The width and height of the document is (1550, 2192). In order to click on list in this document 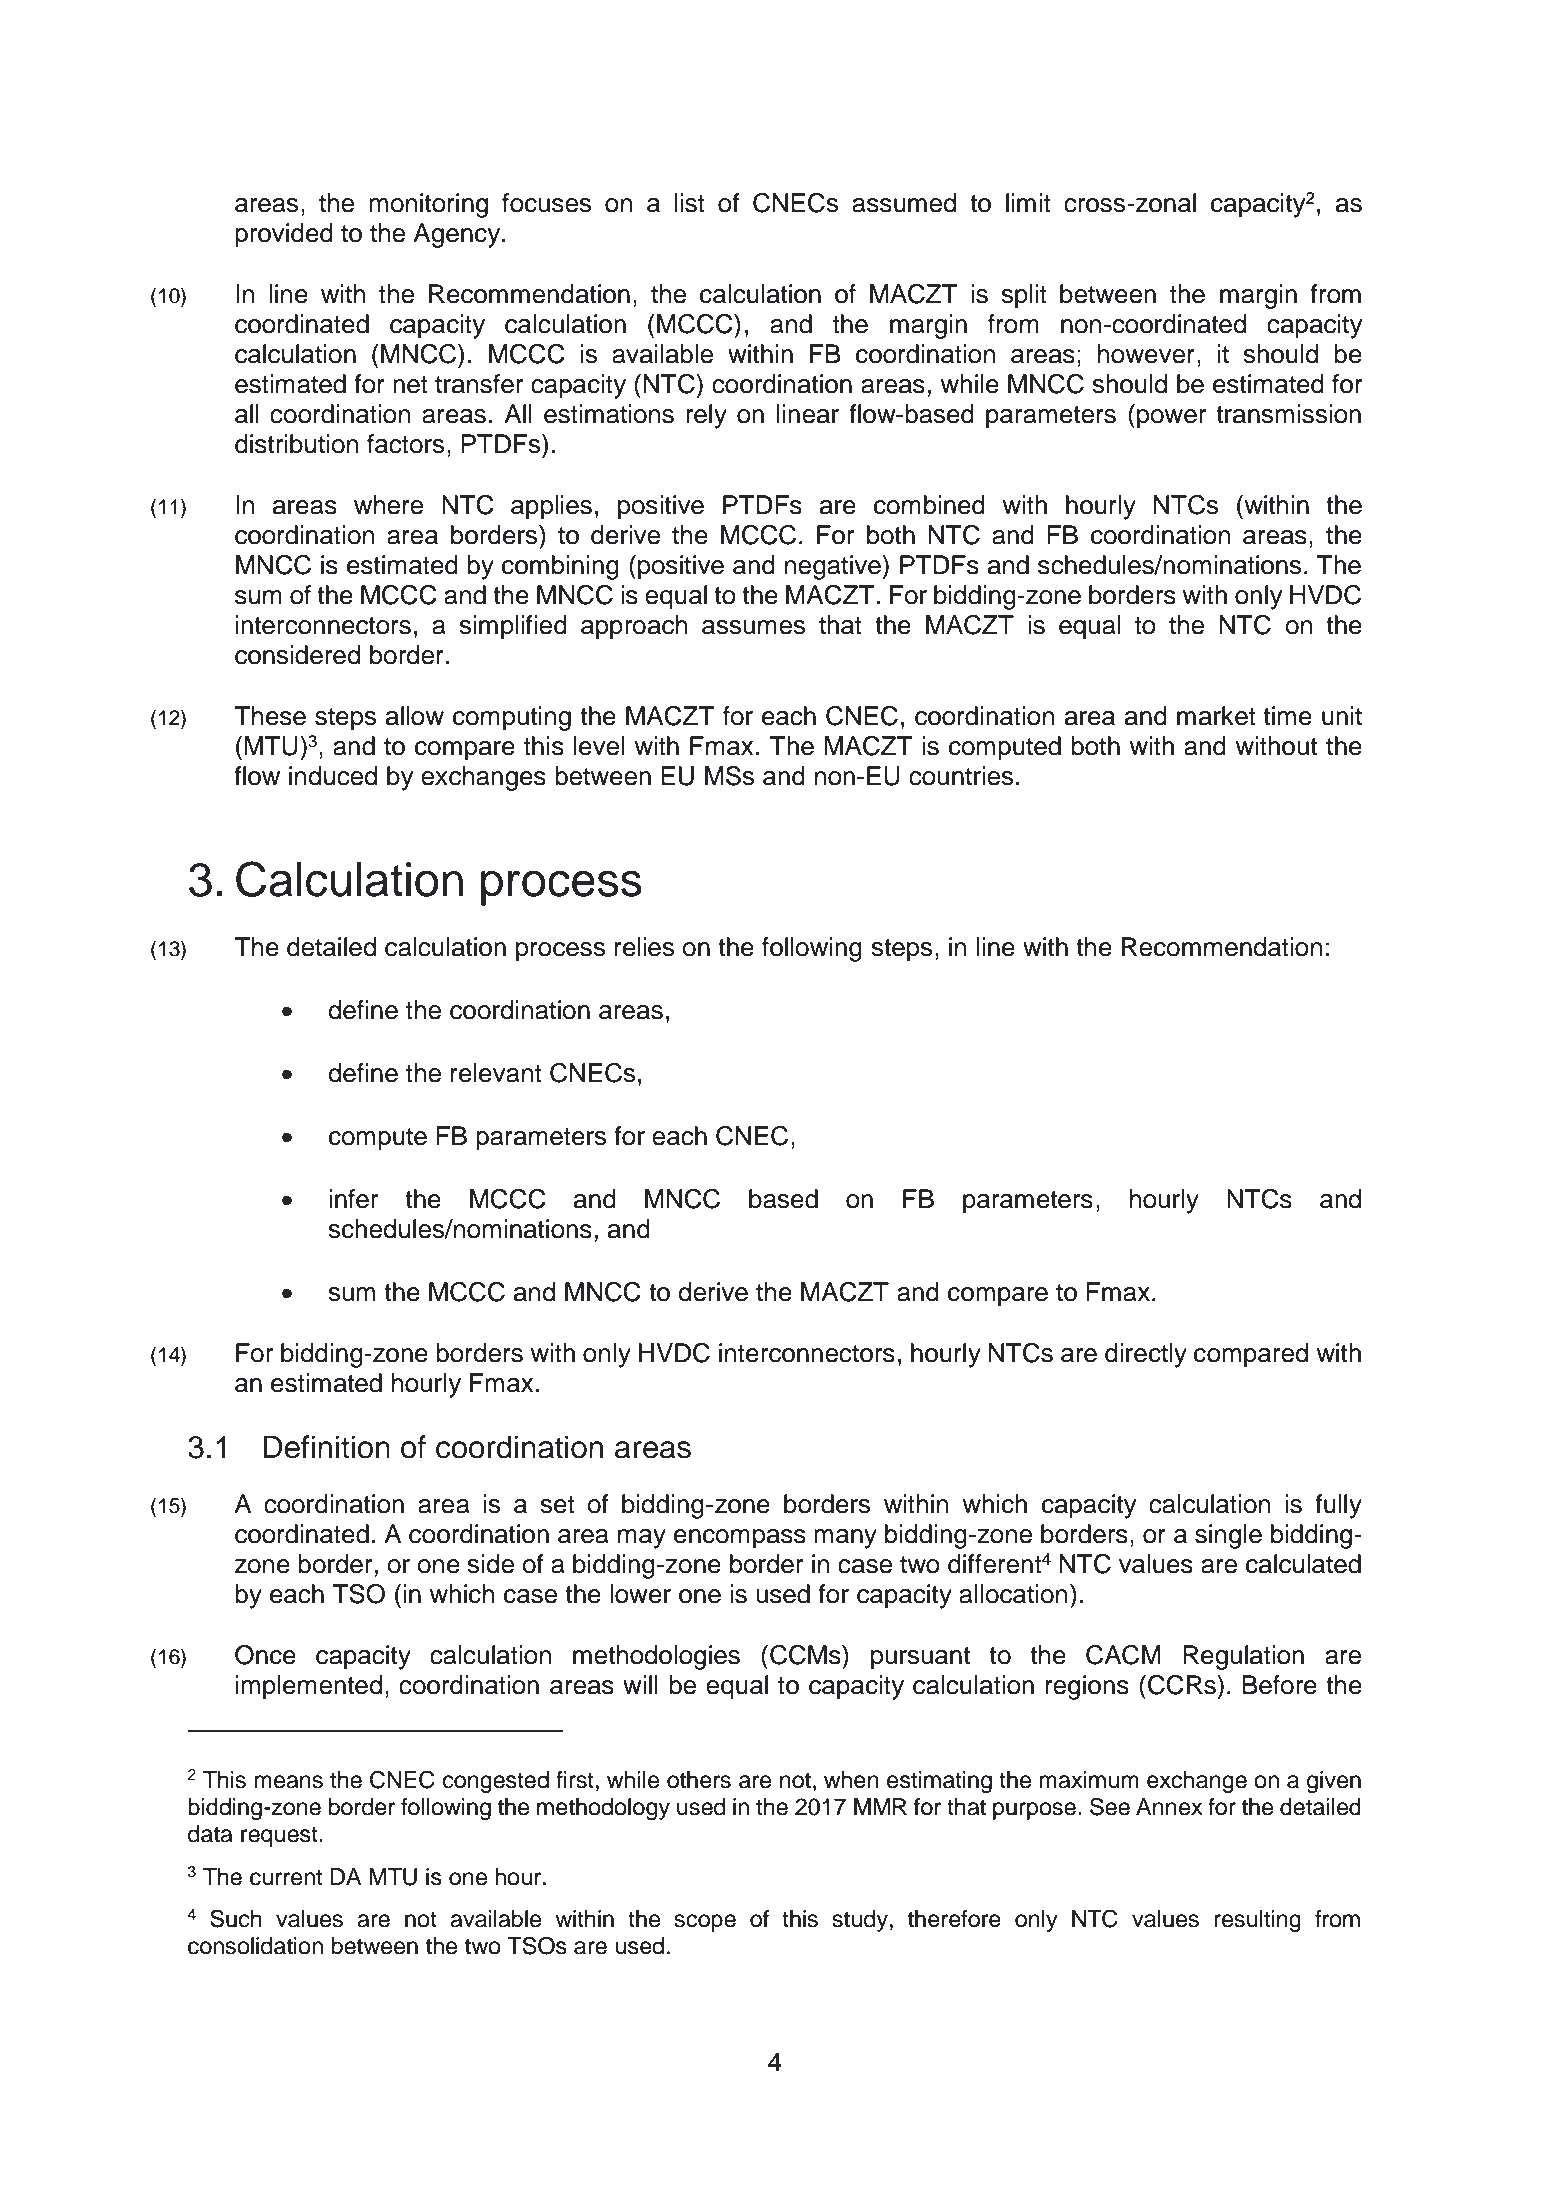, I will do `click(690, 203)`.
